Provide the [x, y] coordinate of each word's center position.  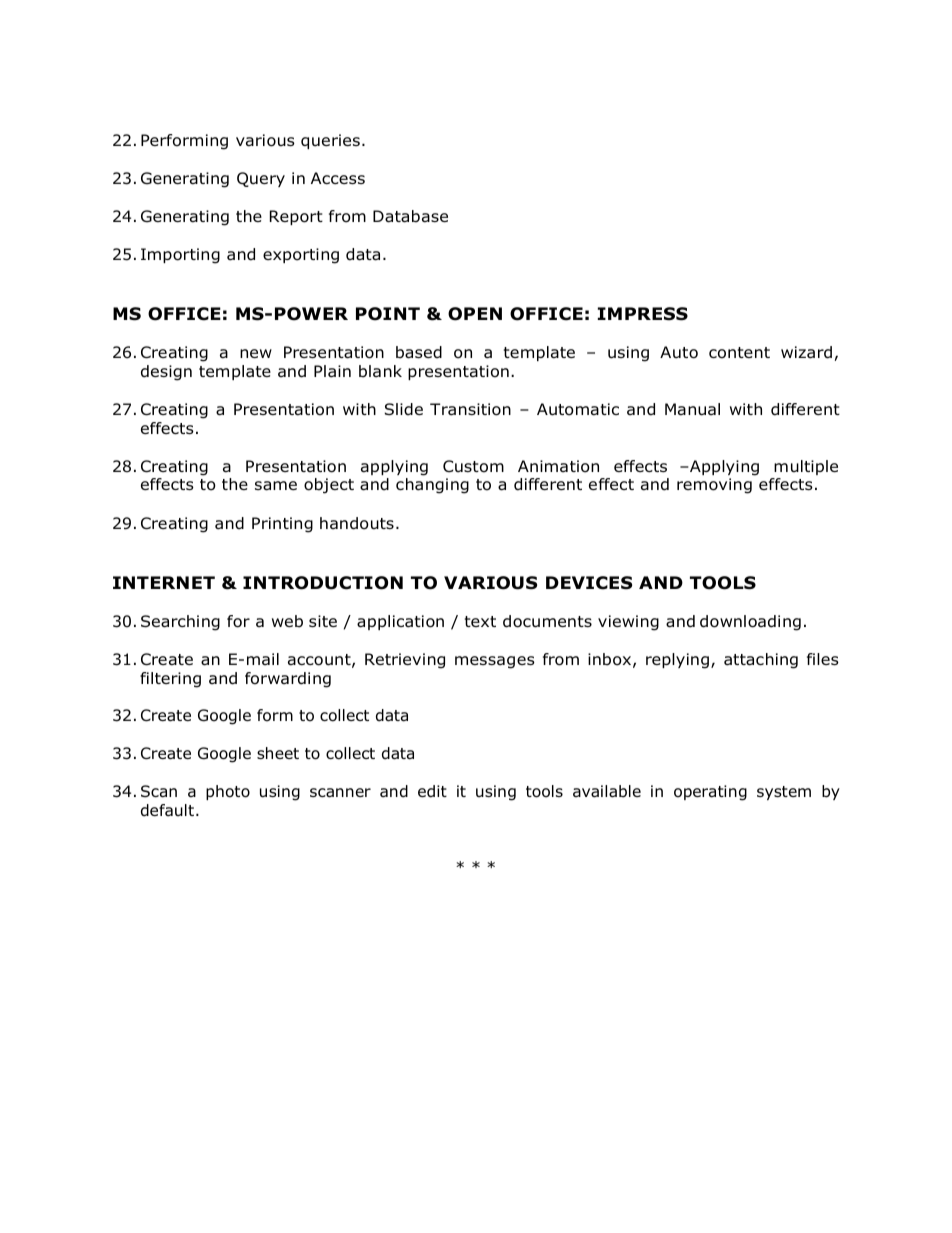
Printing [282, 525]
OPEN [475, 314]
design [166, 373]
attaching [761, 661]
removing [714, 486]
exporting [301, 256]
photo [228, 792]
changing [432, 486]
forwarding [288, 680]
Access [338, 178]
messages [495, 662]
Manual [692, 409]
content [739, 353]
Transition [470, 409]
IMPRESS [643, 314]
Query [261, 179]
